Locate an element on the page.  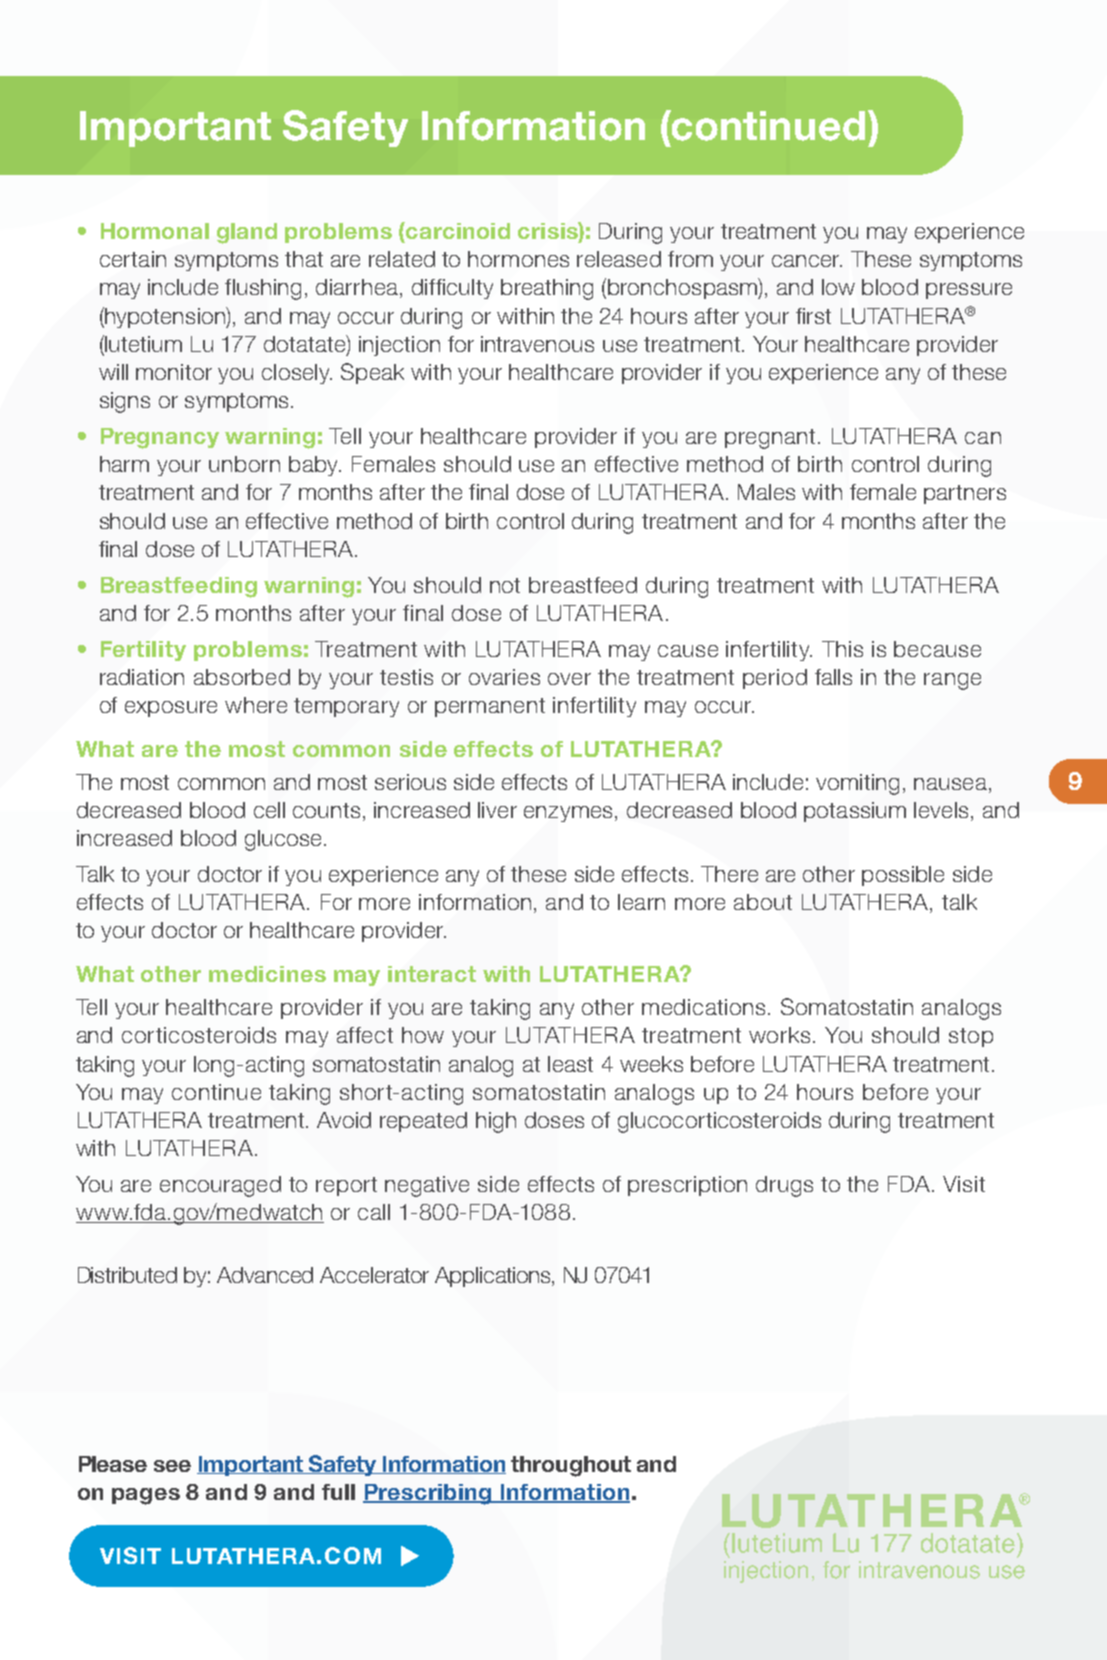
medicines is located at coordinates (267, 974).
